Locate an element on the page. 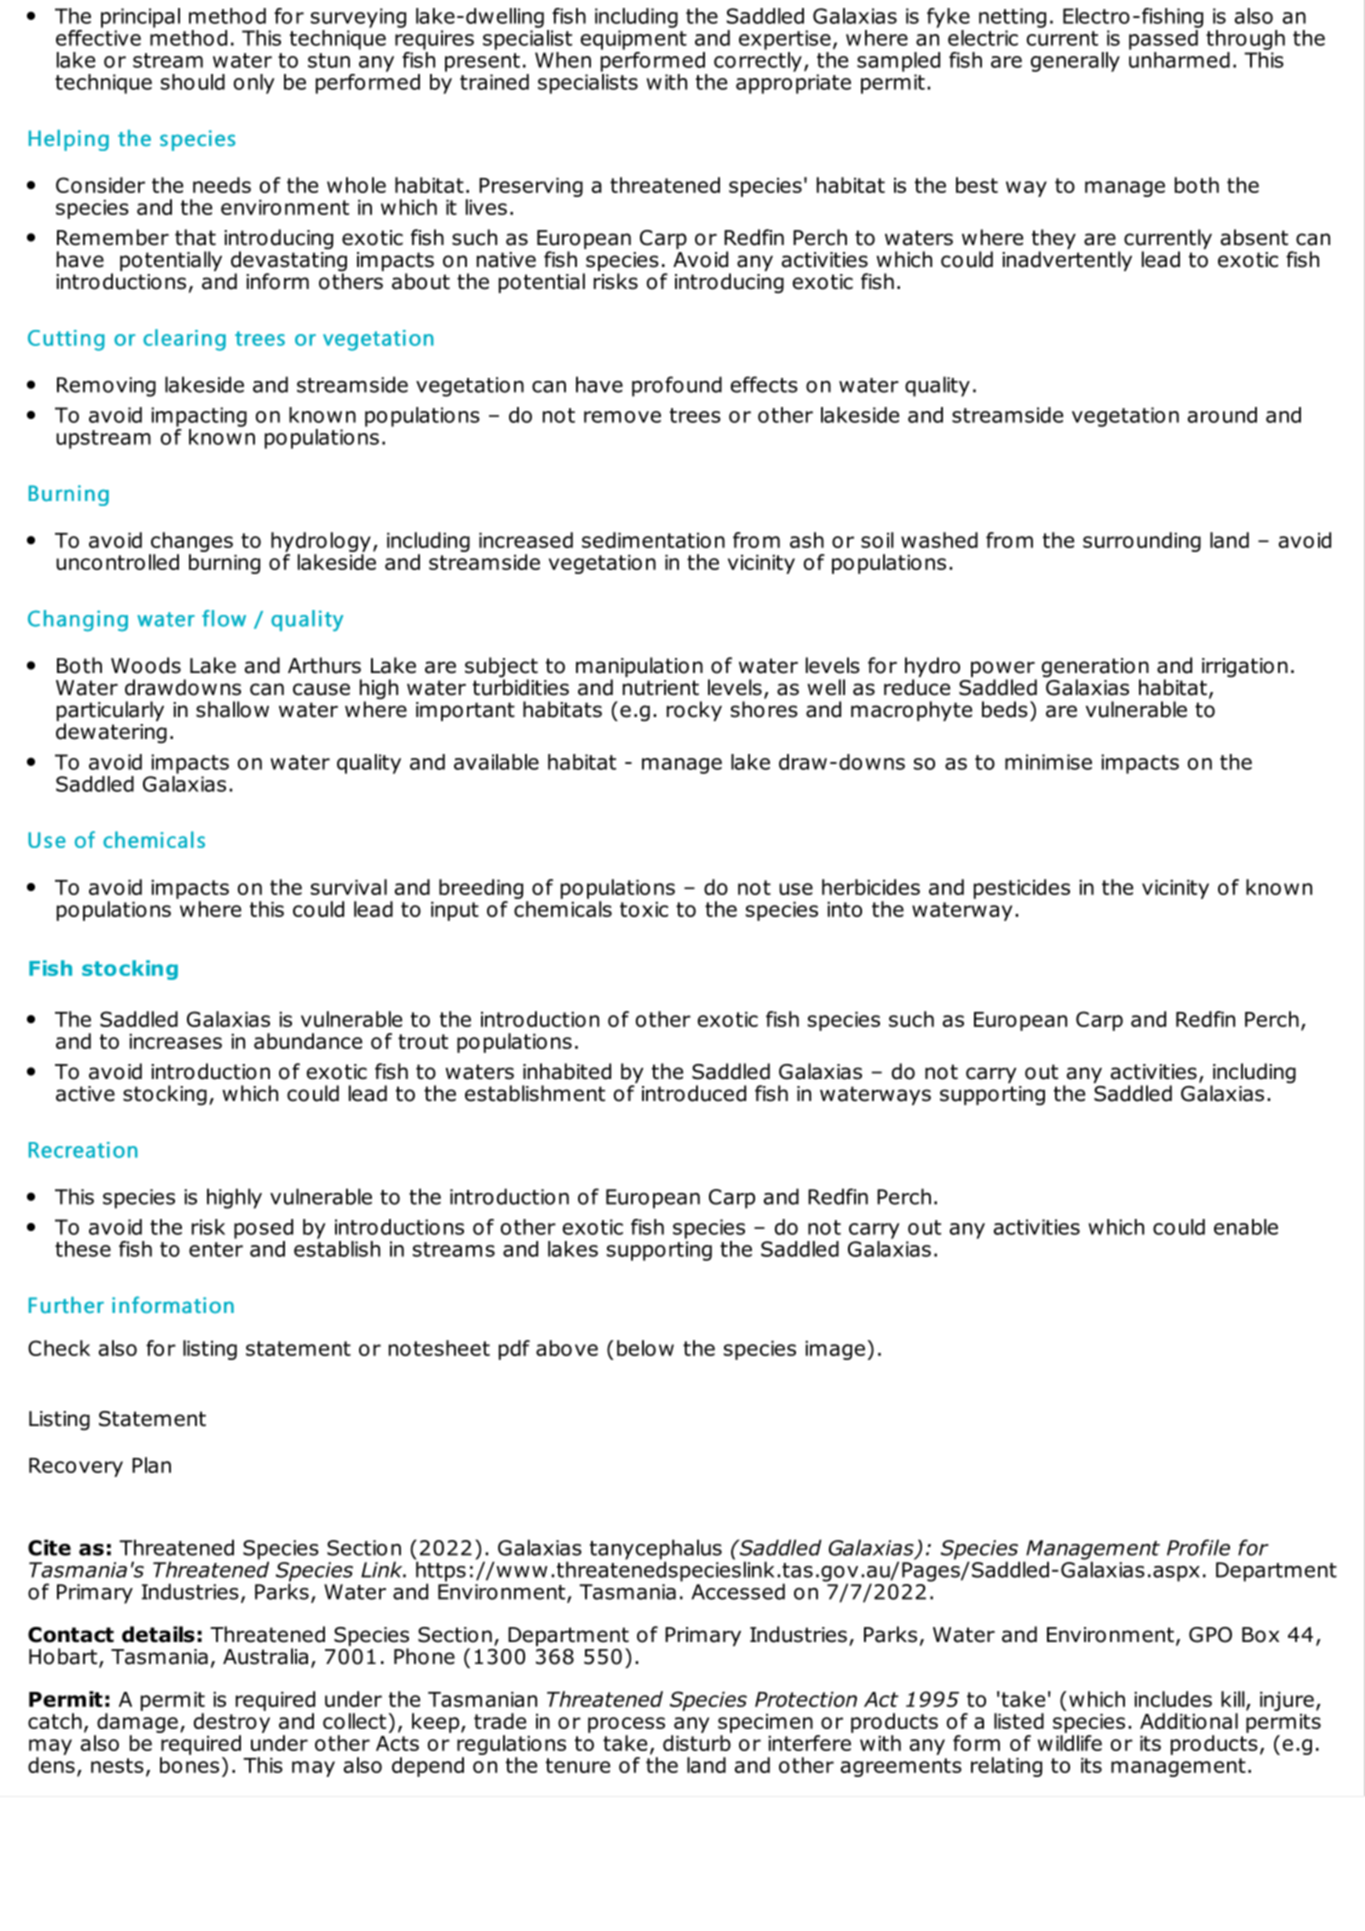 The image size is (1365, 1931). equipment is located at coordinates (634, 40).
